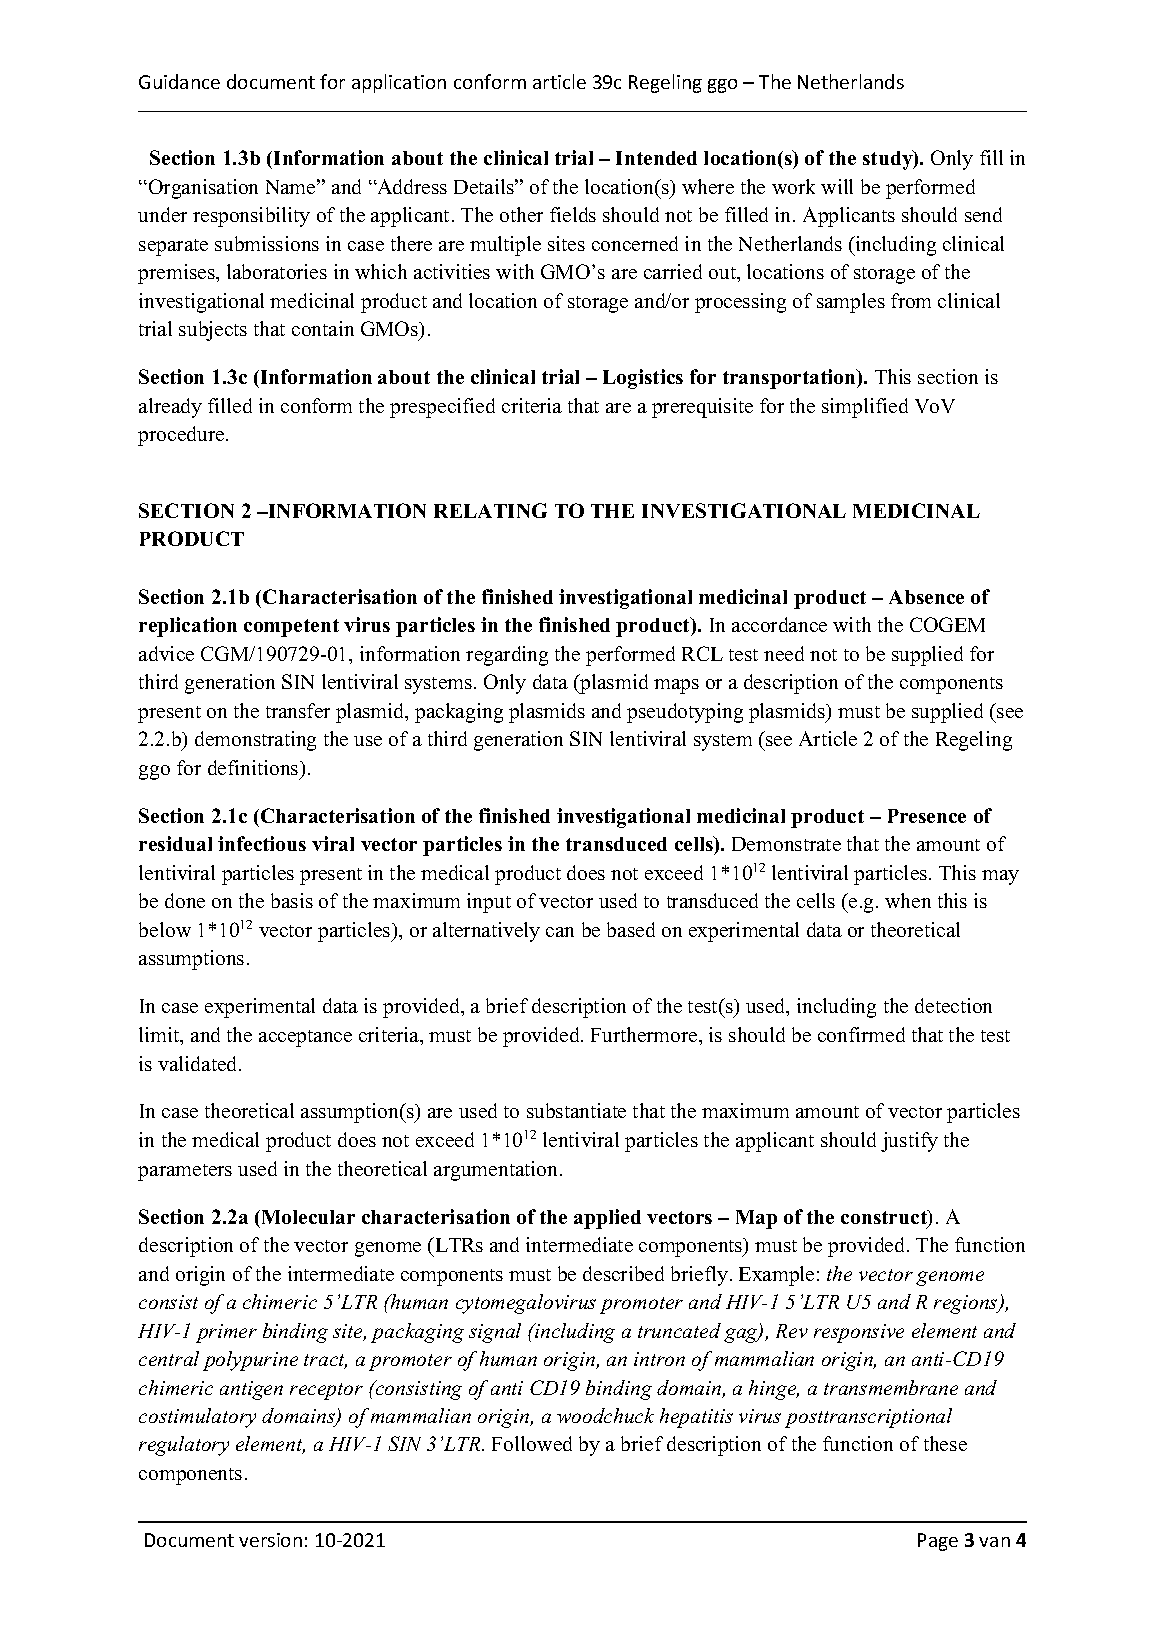  Describe the element at coordinates (889, 160) in the image. I see `study` at that location.
